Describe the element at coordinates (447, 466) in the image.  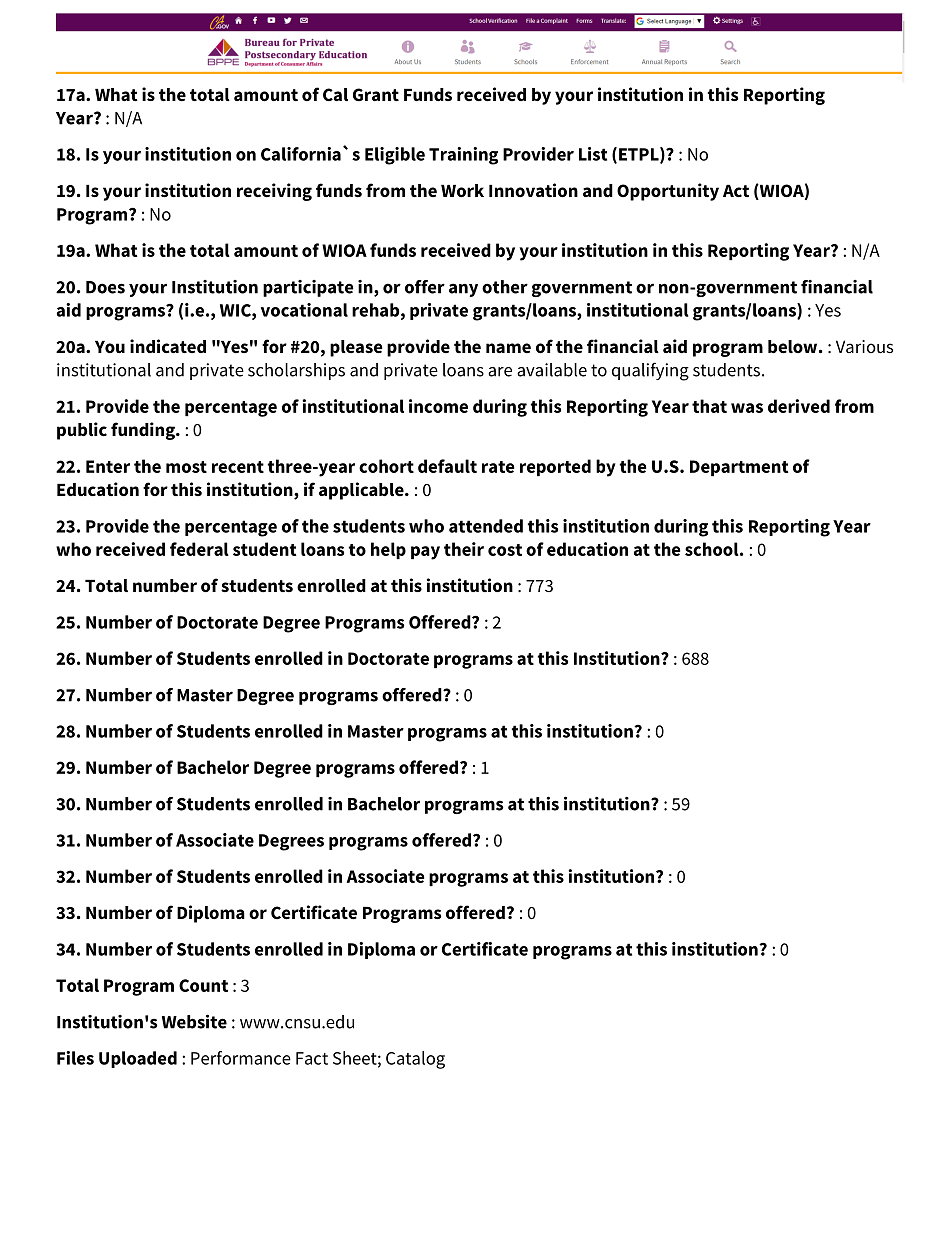
I see `default` at that location.
